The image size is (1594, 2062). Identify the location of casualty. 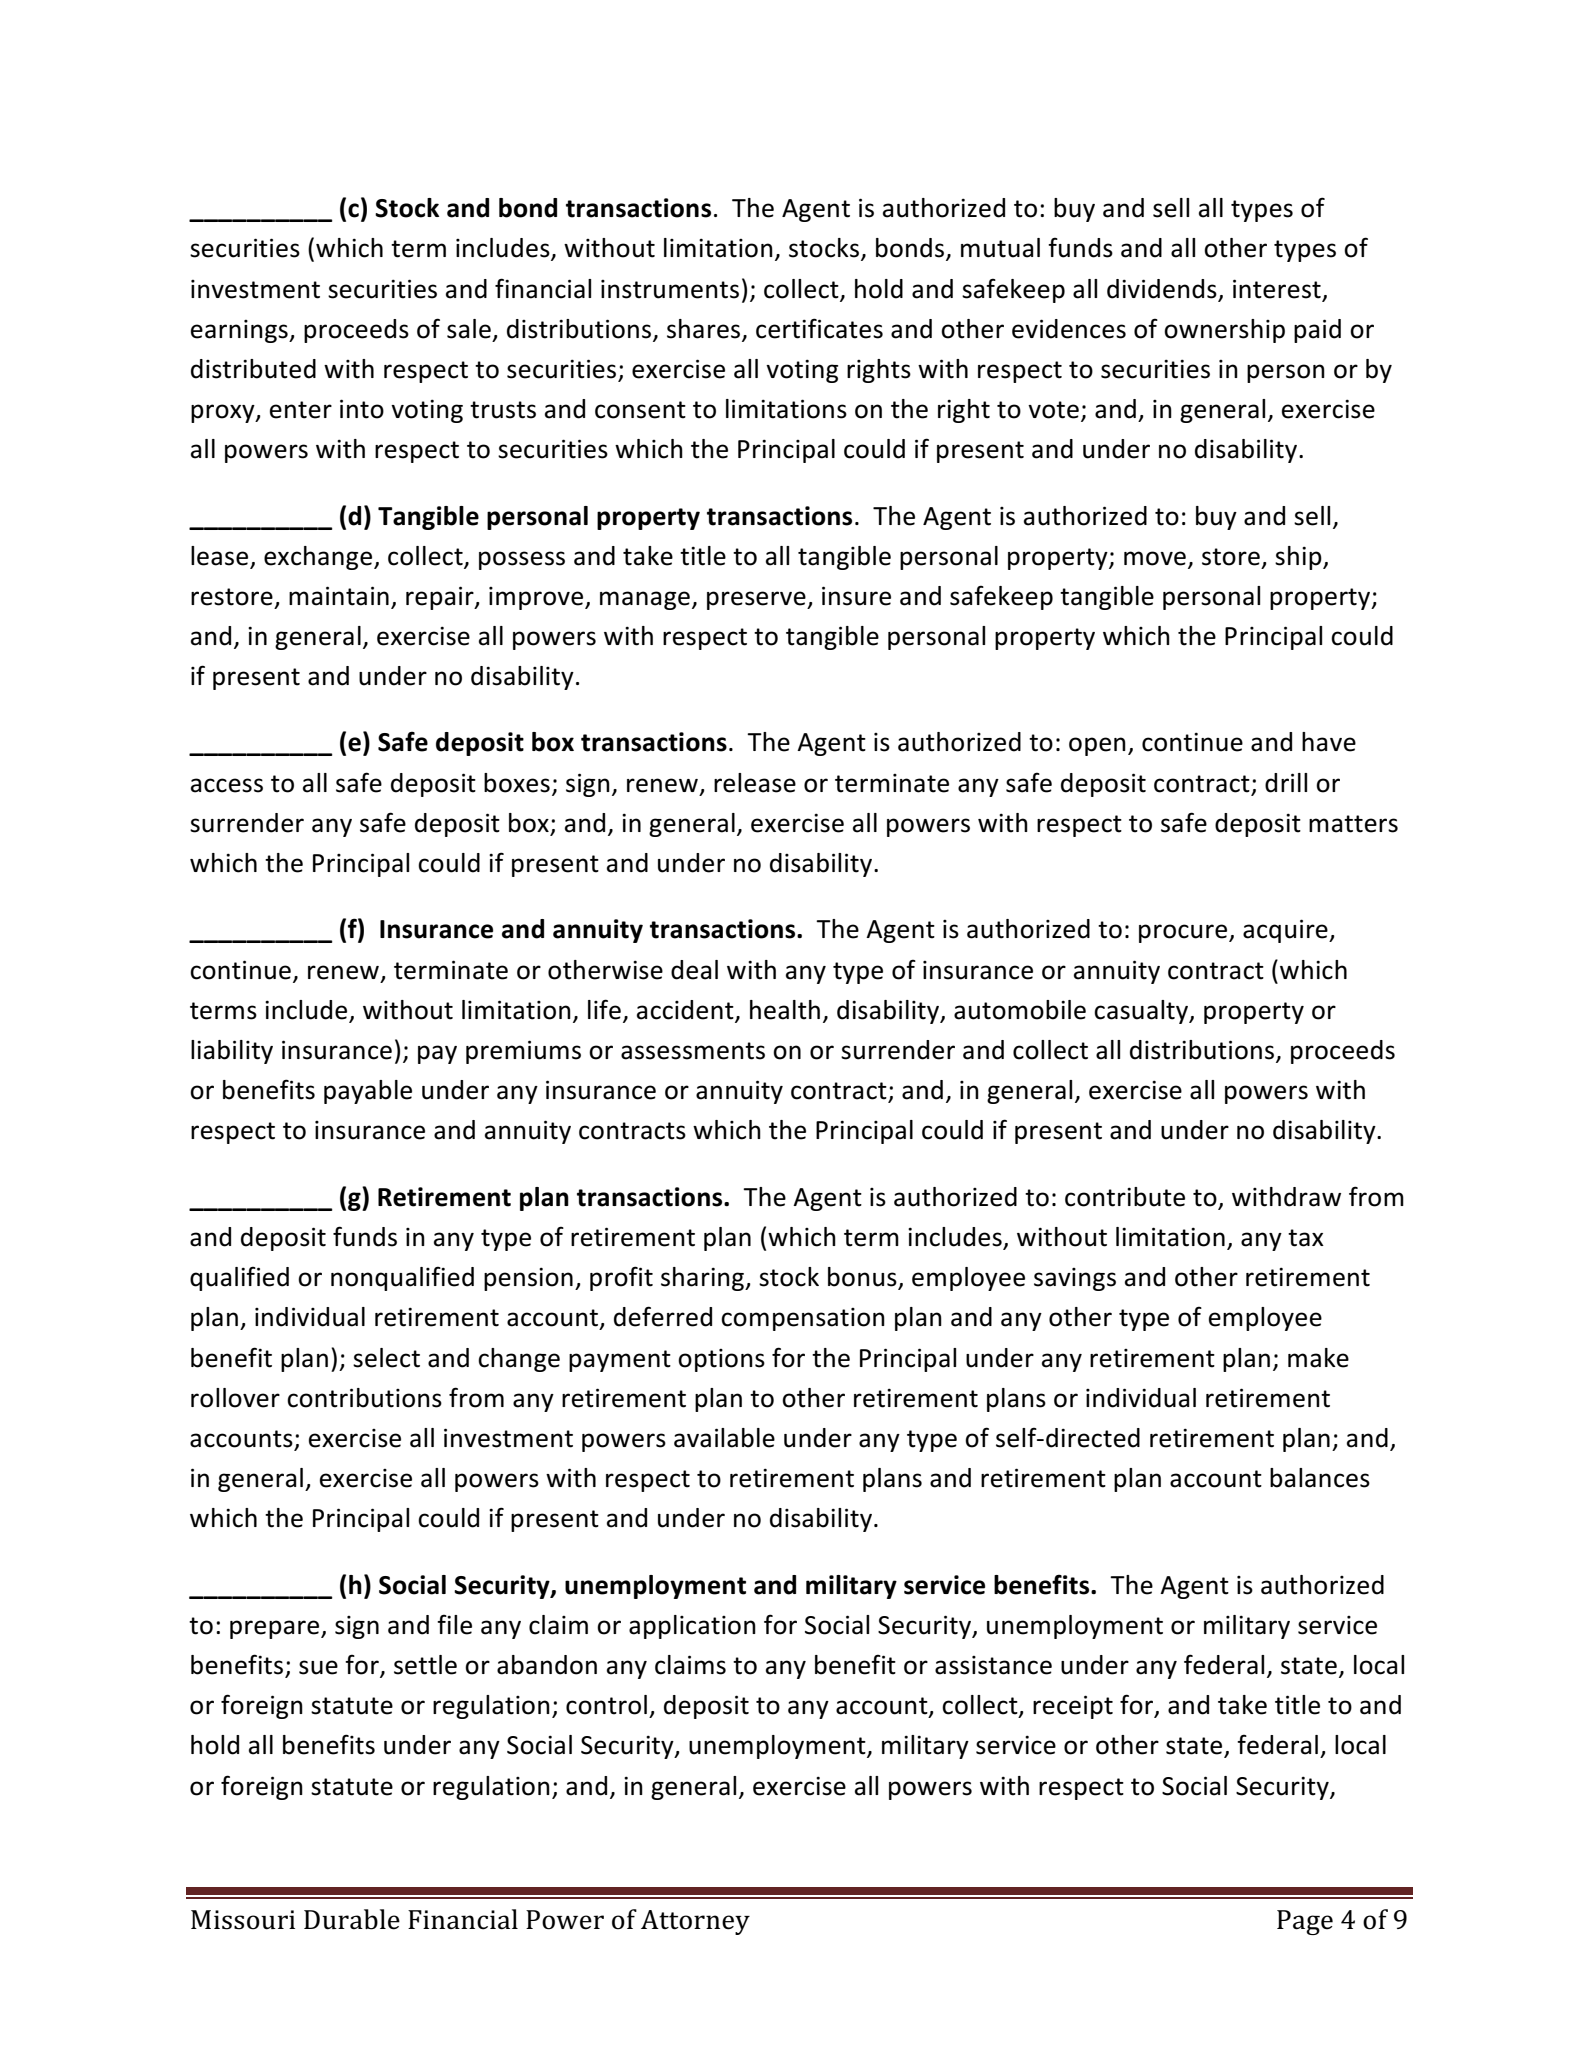
(1142, 1012).
